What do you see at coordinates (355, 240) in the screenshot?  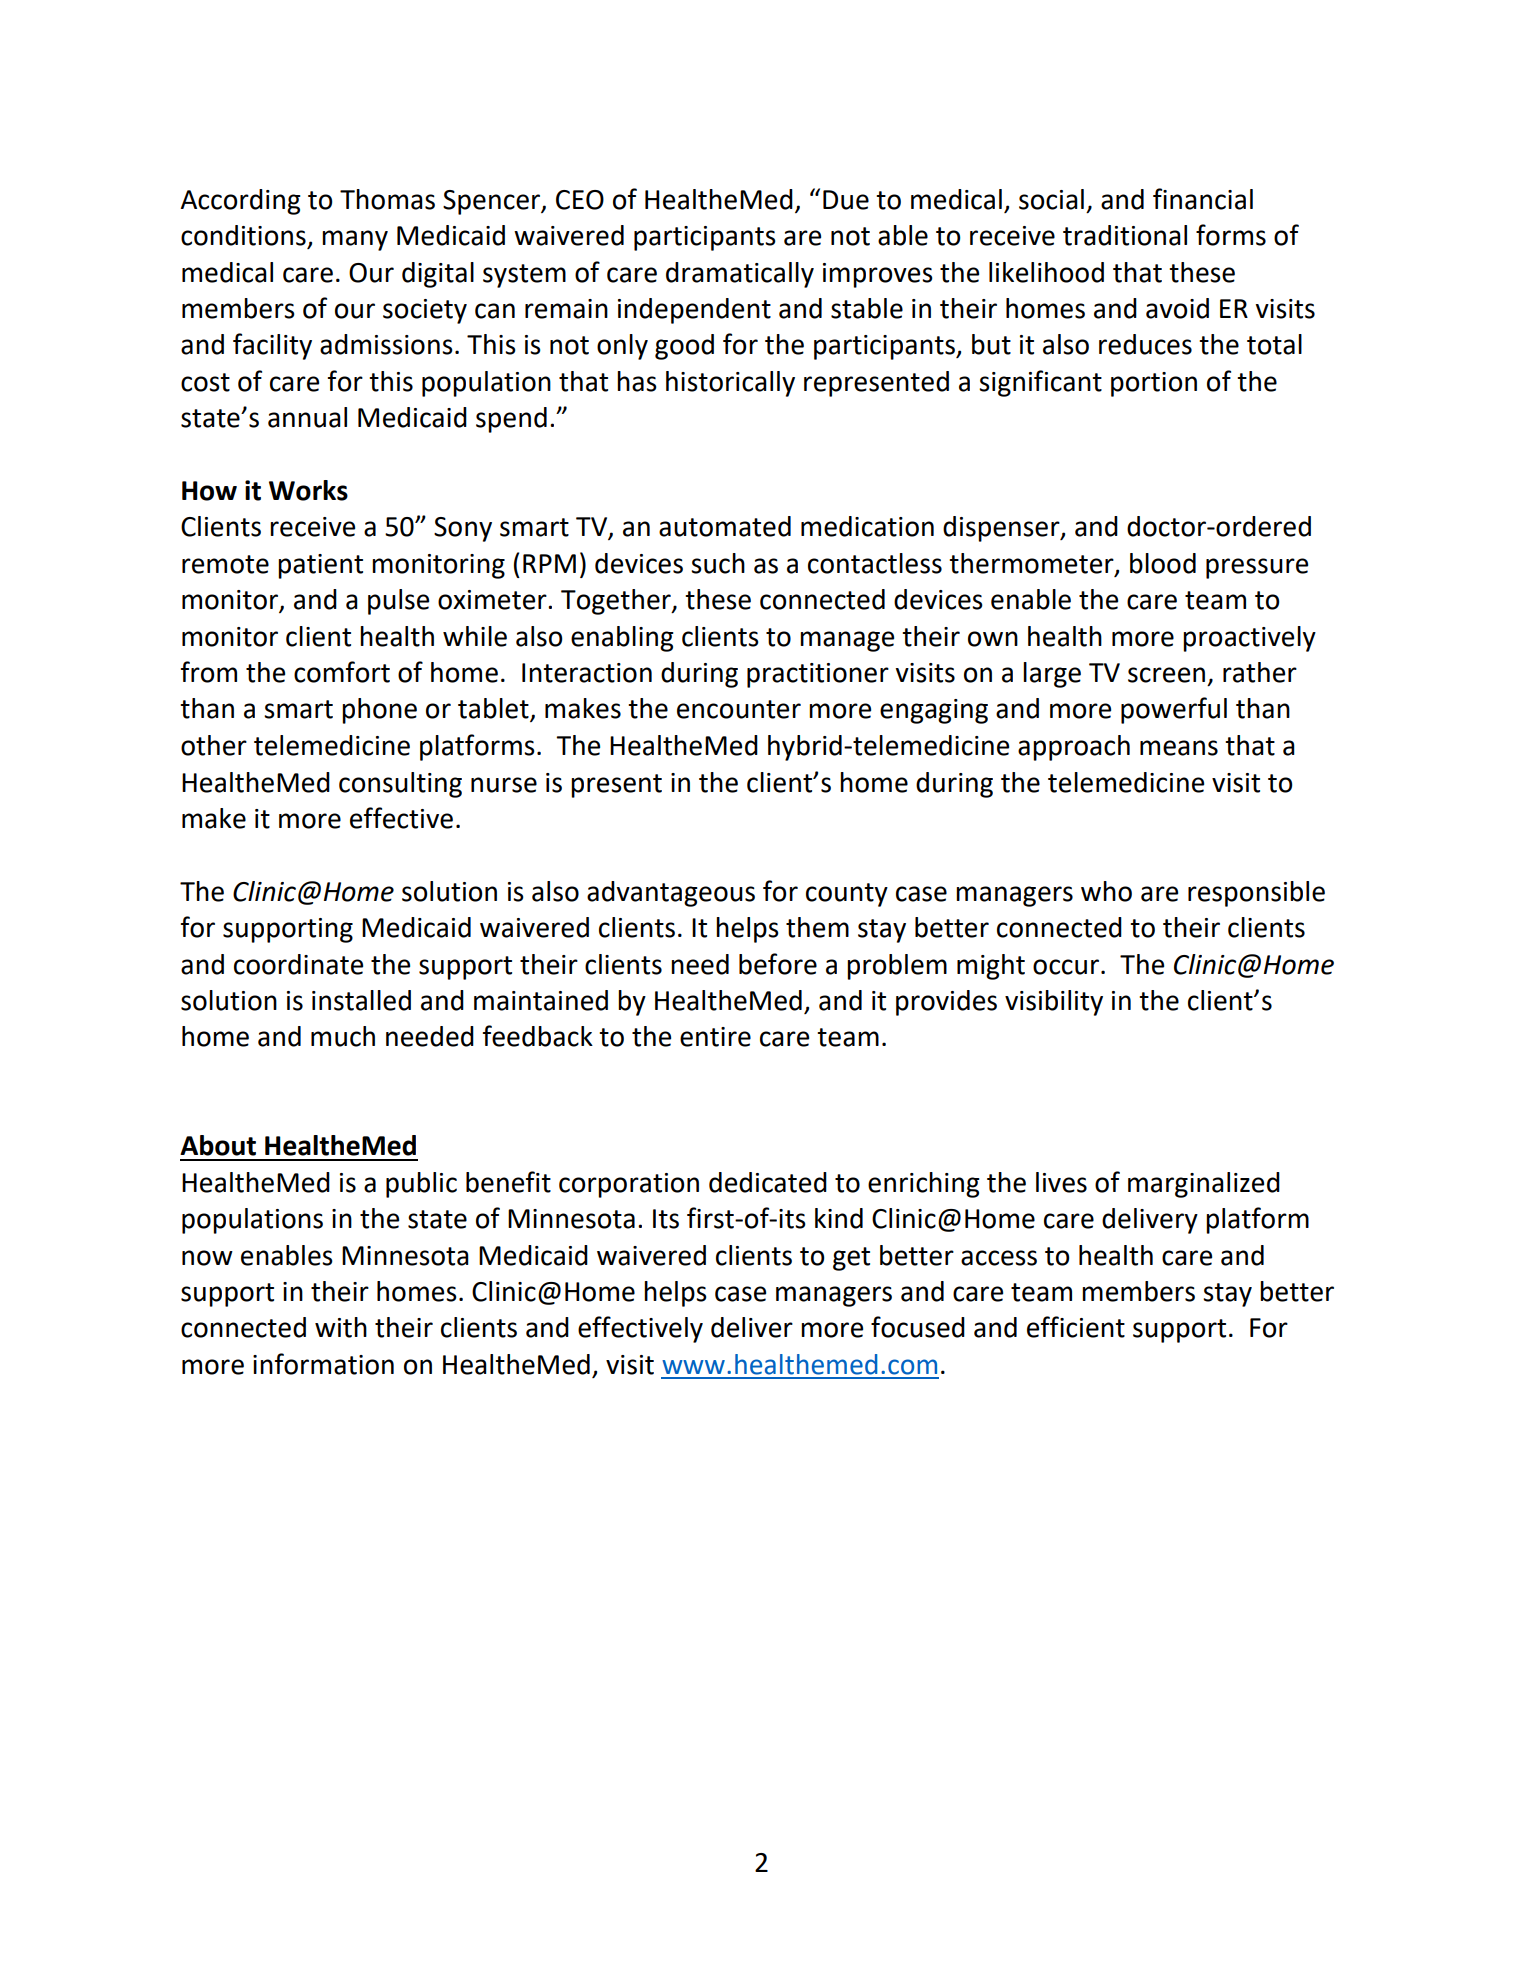 I see `many` at bounding box center [355, 240].
